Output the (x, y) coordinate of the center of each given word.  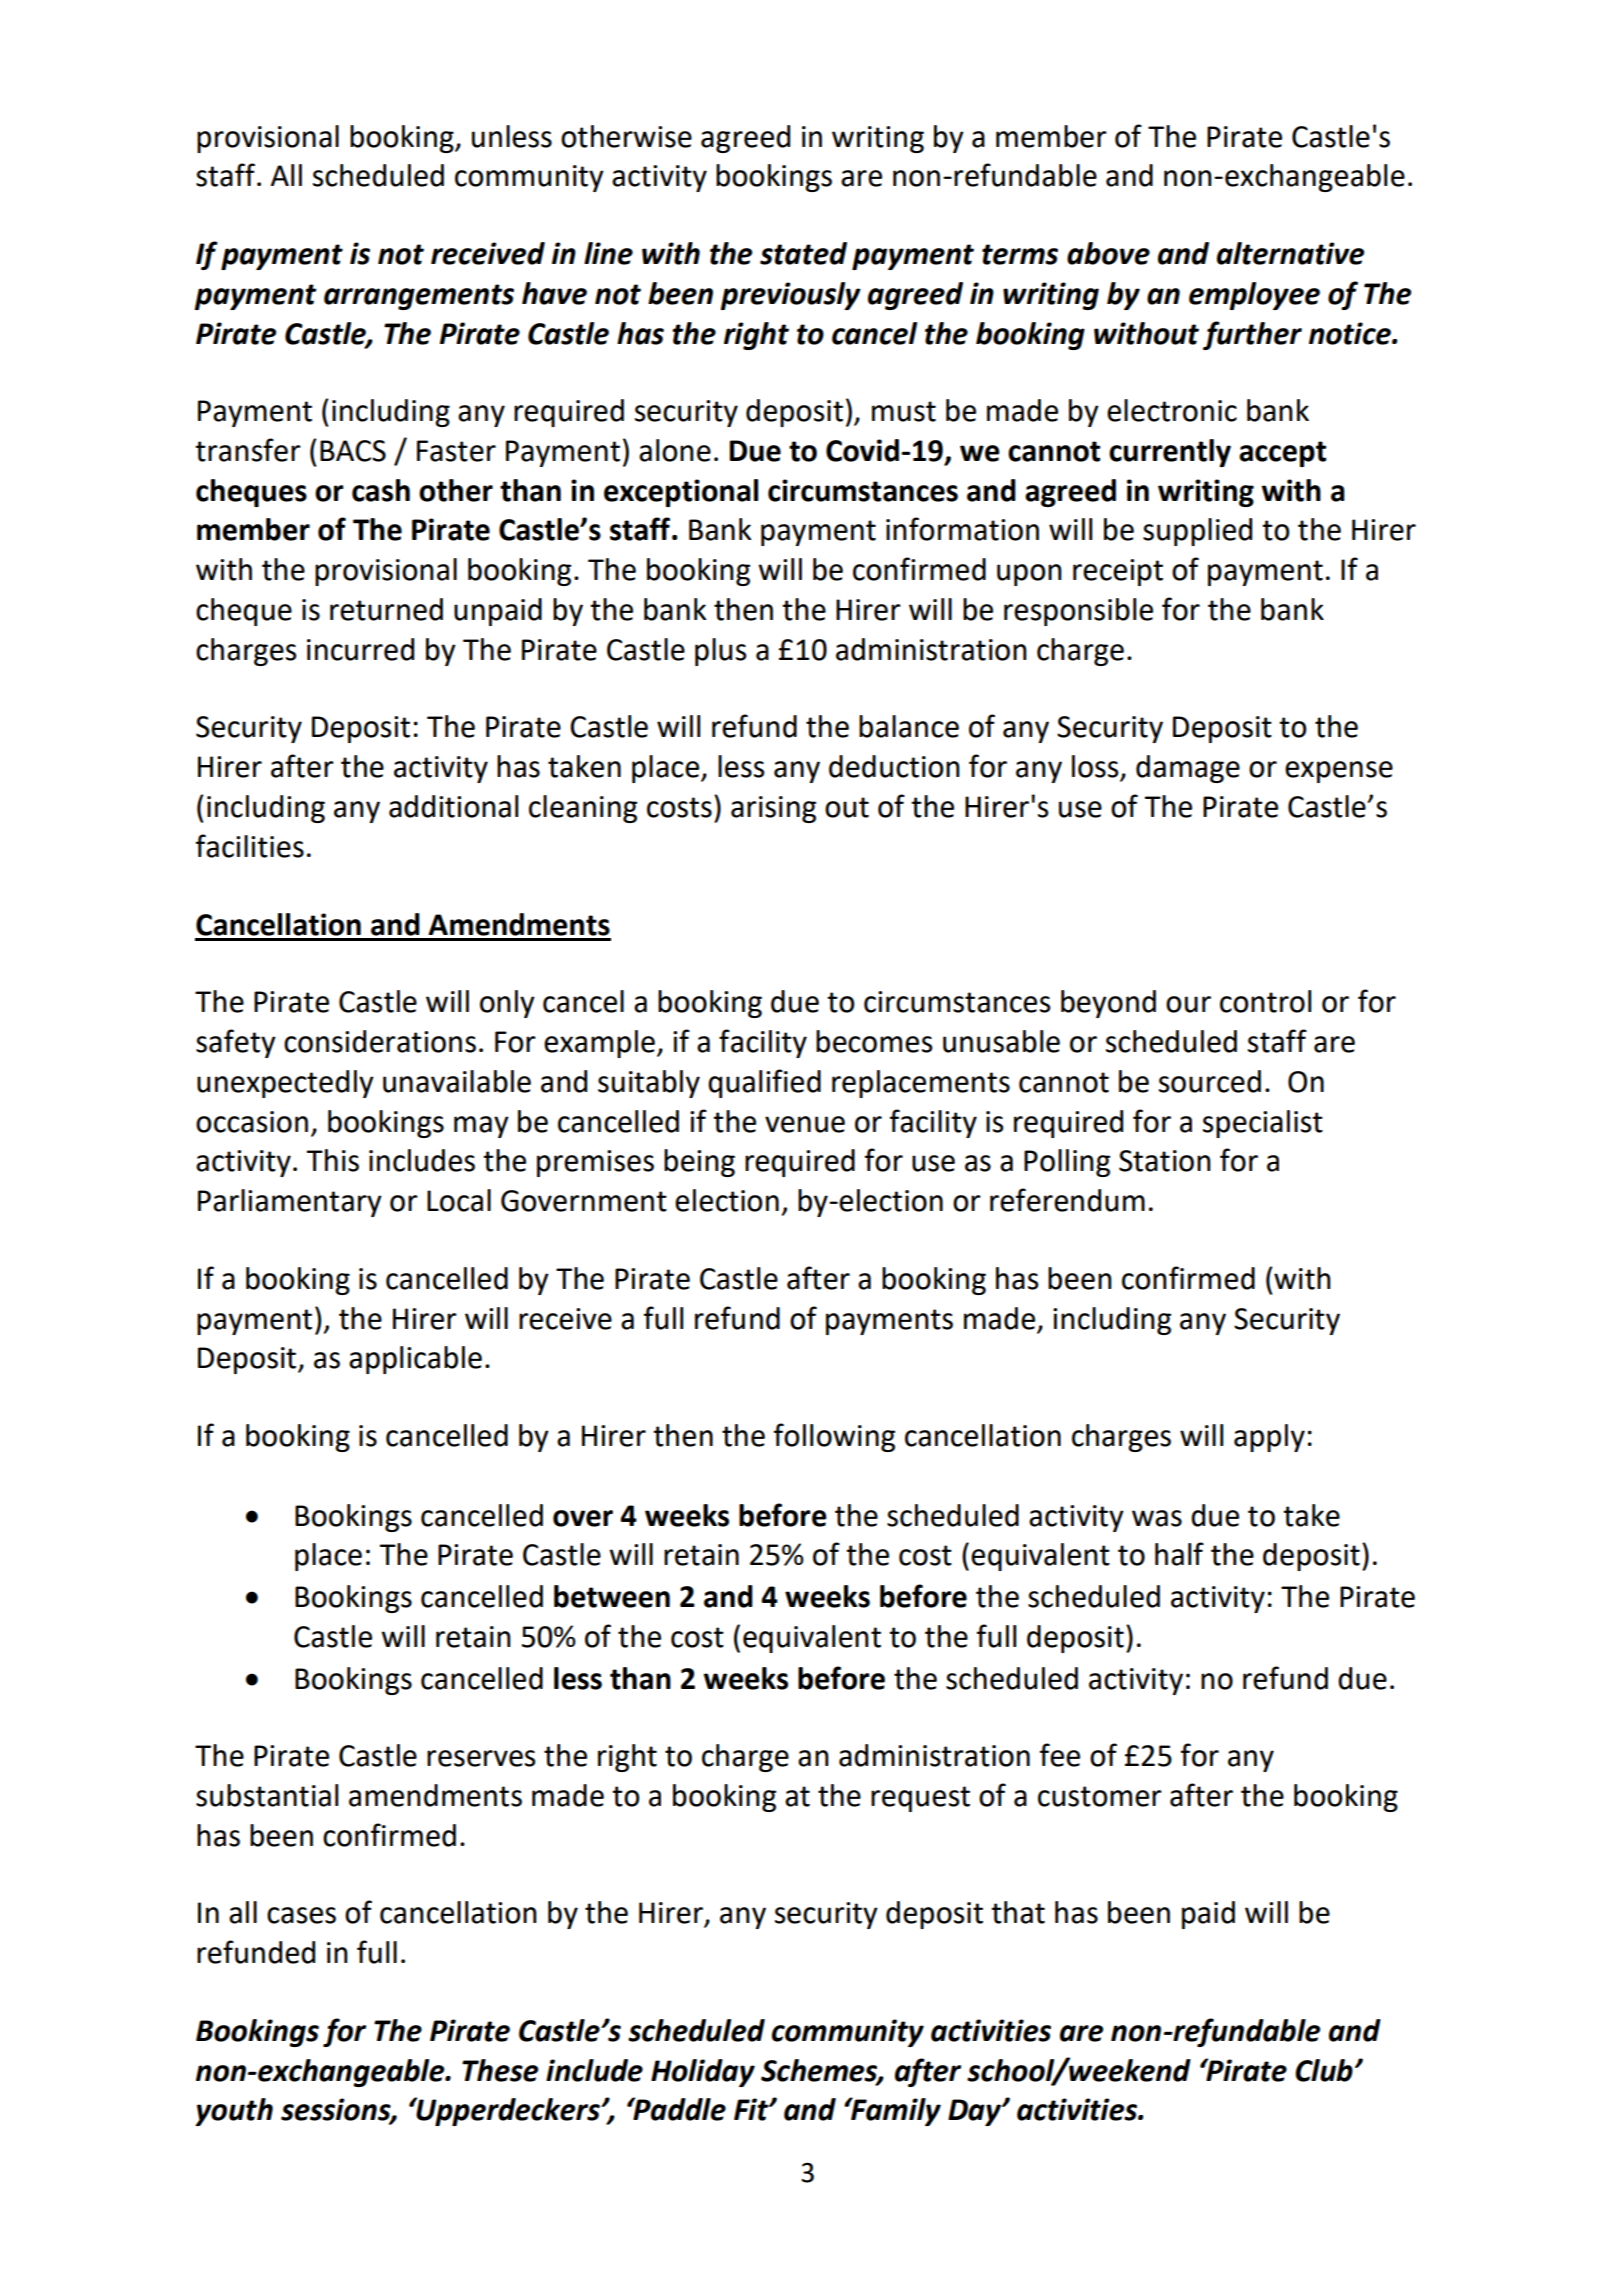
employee (1254, 296)
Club (1324, 2070)
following (834, 1437)
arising (773, 809)
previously (790, 296)
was (1157, 1518)
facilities (250, 846)
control (1265, 1001)
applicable (415, 1360)
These (500, 2070)
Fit (752, 2109)
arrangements (419, 297)
